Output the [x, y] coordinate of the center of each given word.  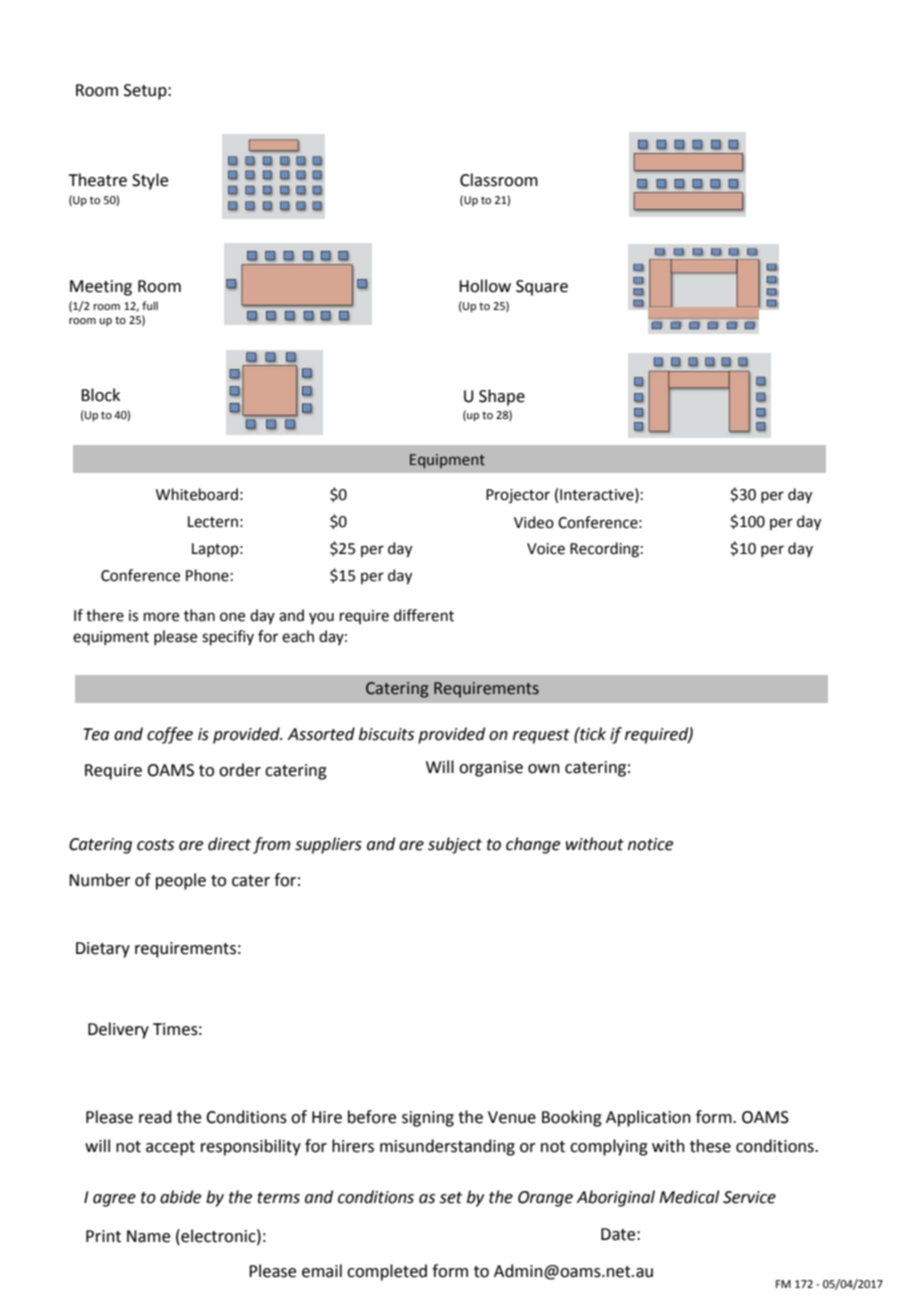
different [424, 615]
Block [100, 395]
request [541, 736]
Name [148, 1236]
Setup [146, 92]
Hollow [485, 286]
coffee [170, 735]
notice [650, 844]
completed [387, 1272]
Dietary [103, 950]
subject [455, 845]
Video [534, 522]
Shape [502, 397]
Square [542, 288]
